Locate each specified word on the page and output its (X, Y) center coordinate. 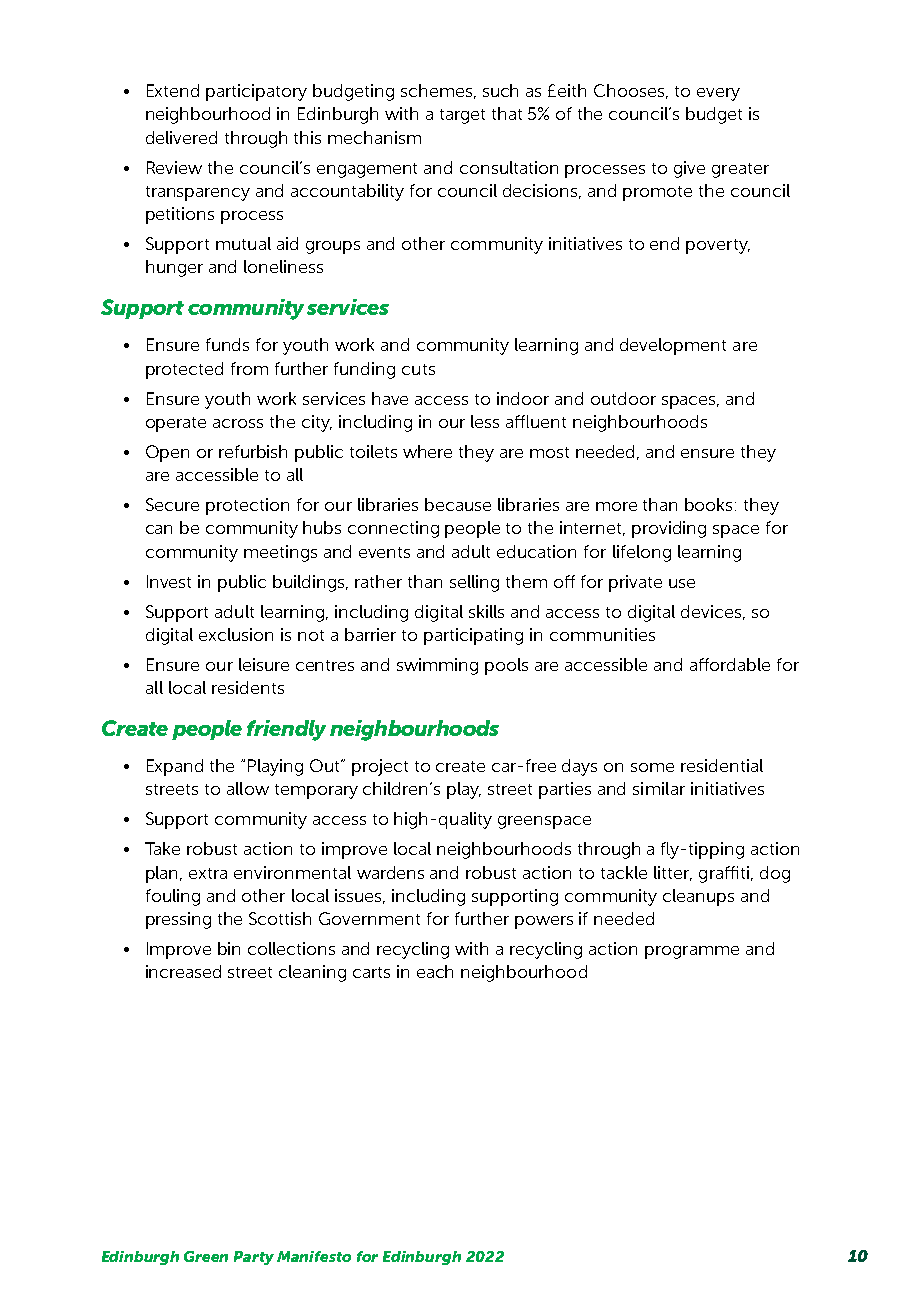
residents (248, 687)
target (462, 116)
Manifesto (314, 1256)
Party (254, 1258)
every (718, 94)
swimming (437, 666)
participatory (256, 92)
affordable (730, 664)
